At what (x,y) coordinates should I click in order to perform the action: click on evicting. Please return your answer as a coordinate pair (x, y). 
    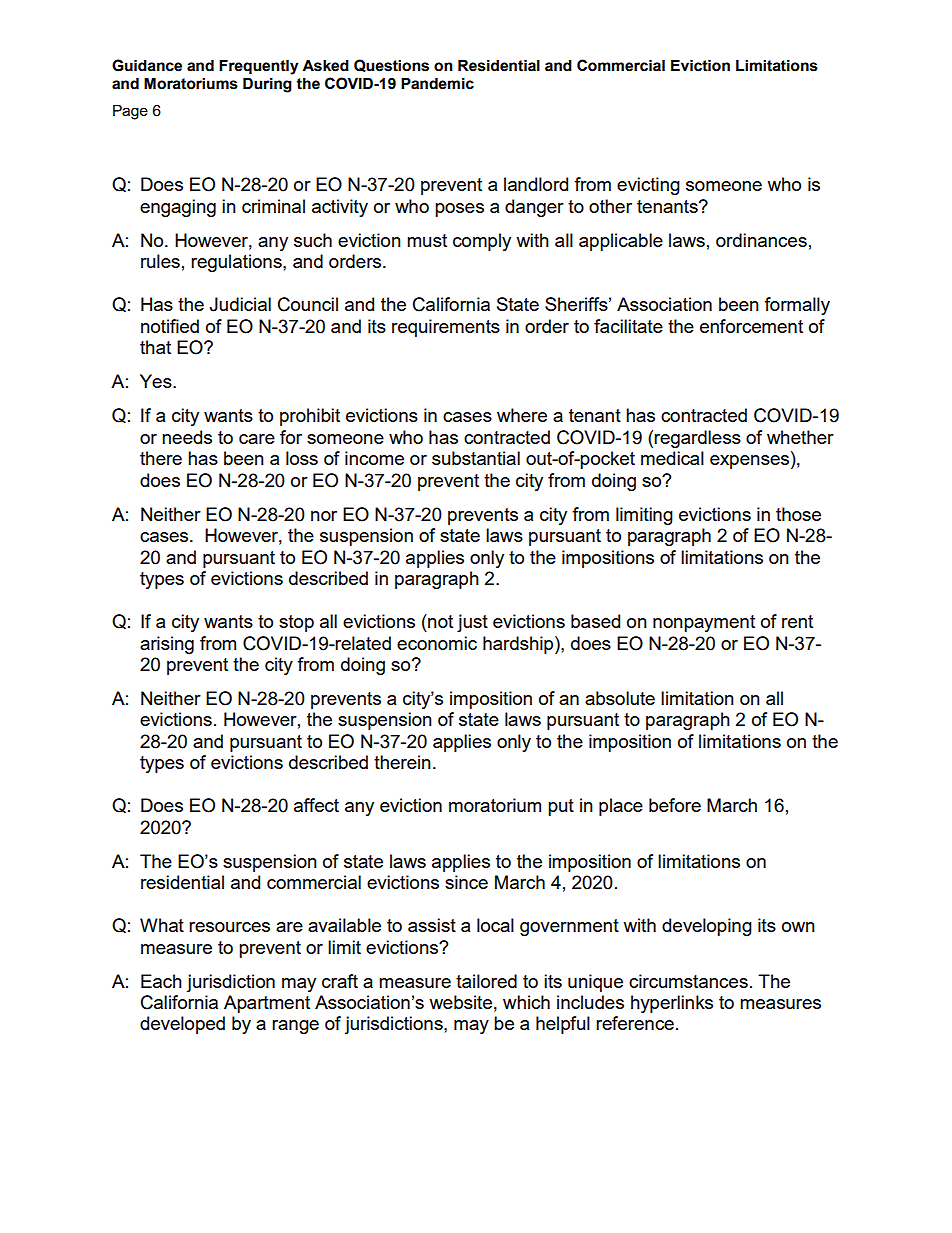
    Looking at the image, I should click on (648, 186).
